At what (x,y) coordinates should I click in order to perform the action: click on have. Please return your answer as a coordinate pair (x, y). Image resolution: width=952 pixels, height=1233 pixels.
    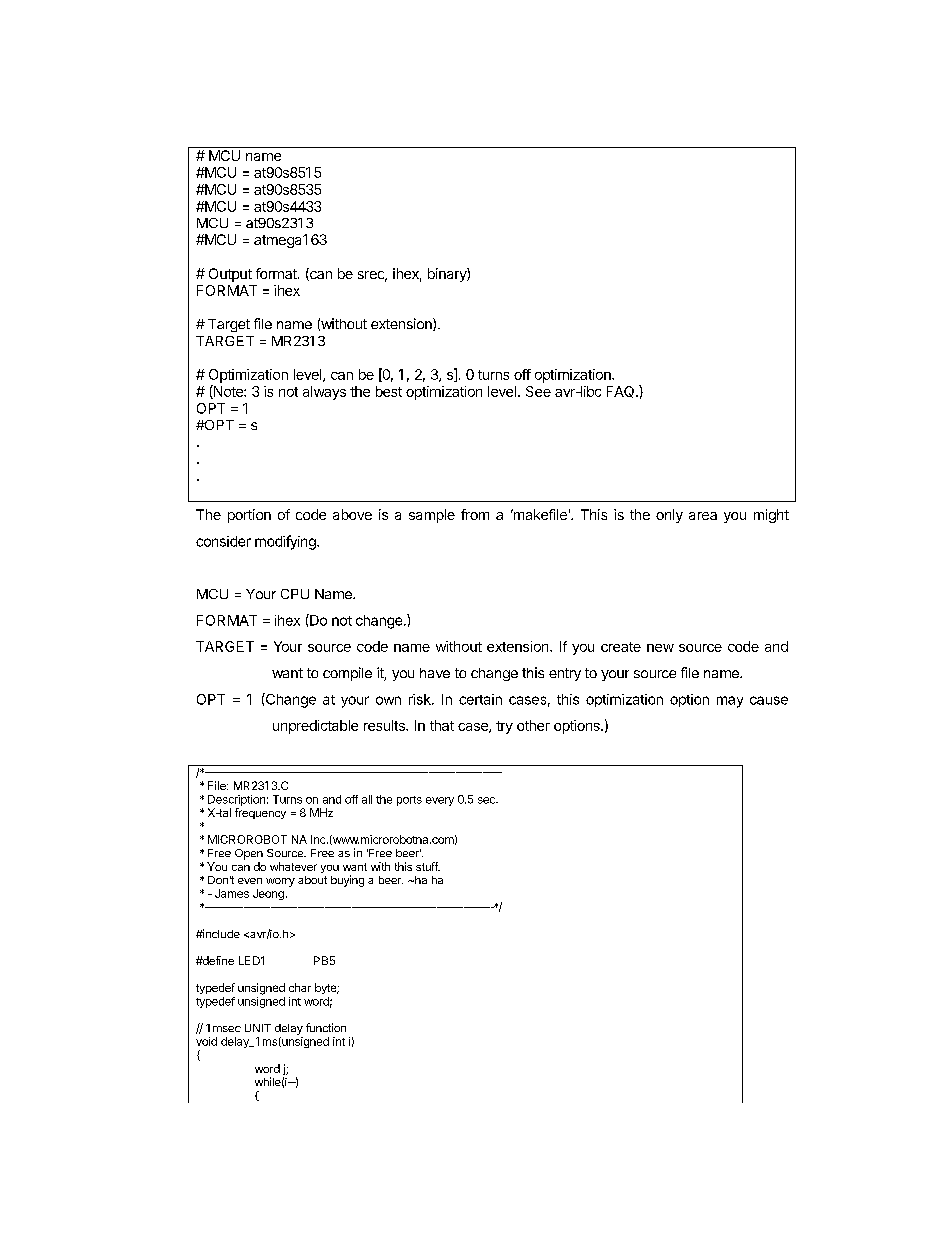
    Looking at the image, I should click on (435, 673).
